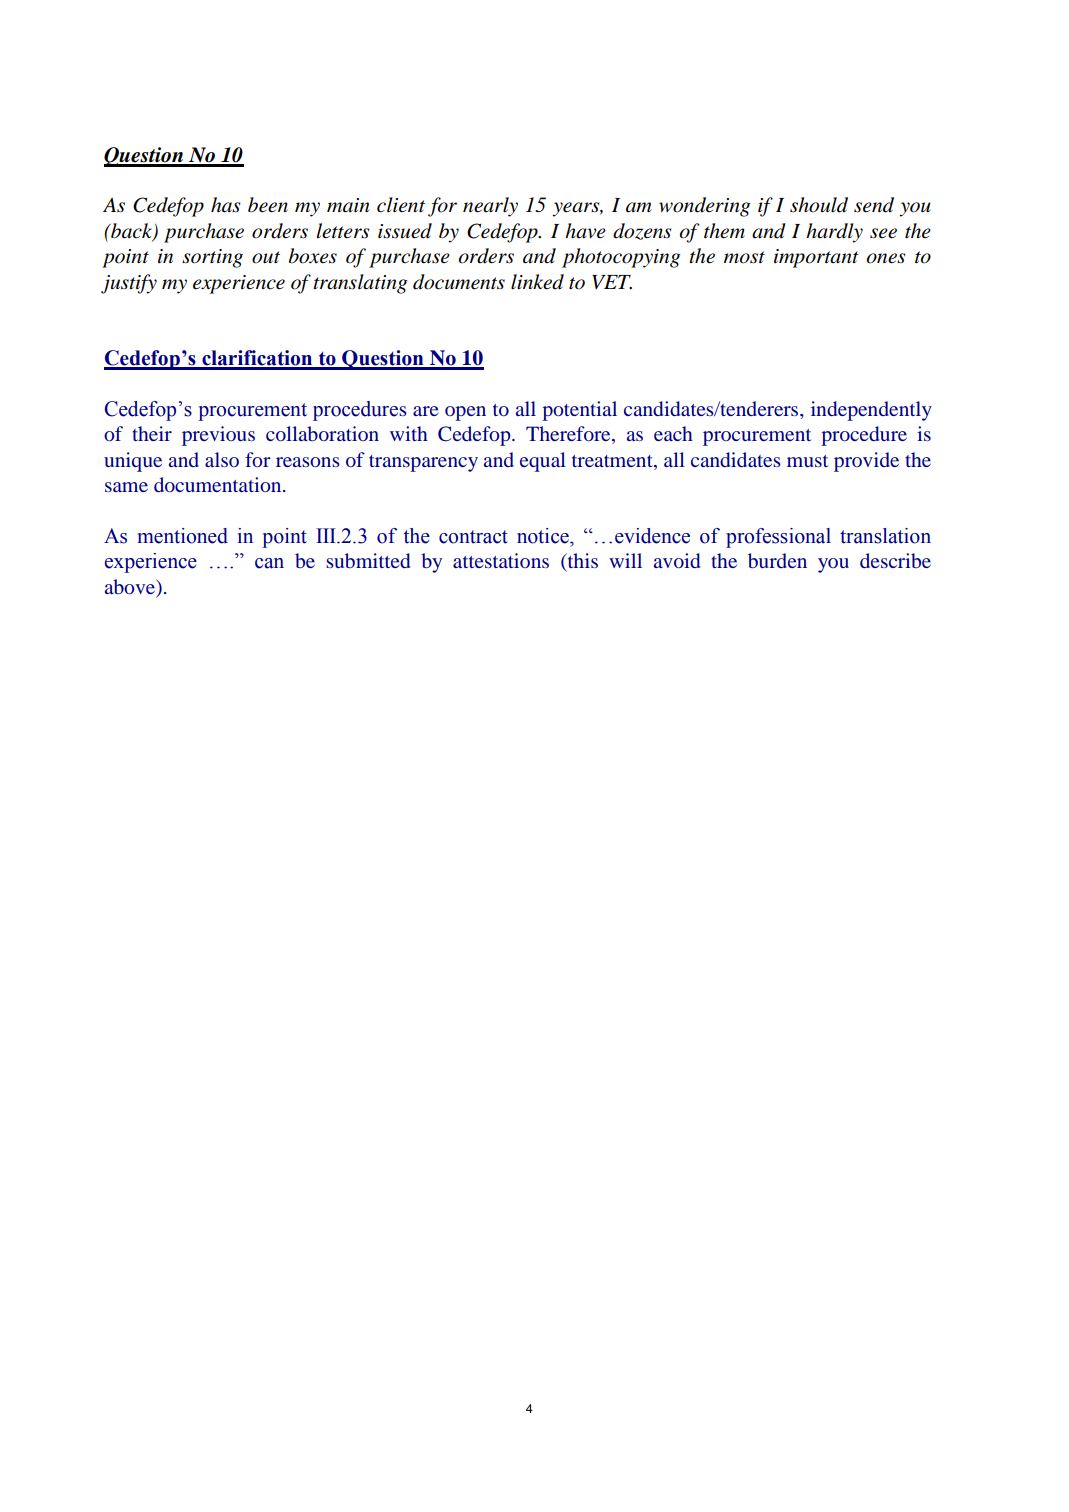  Describe the element at coordinates (537, 282) in the document. I see `linked` at that location.
